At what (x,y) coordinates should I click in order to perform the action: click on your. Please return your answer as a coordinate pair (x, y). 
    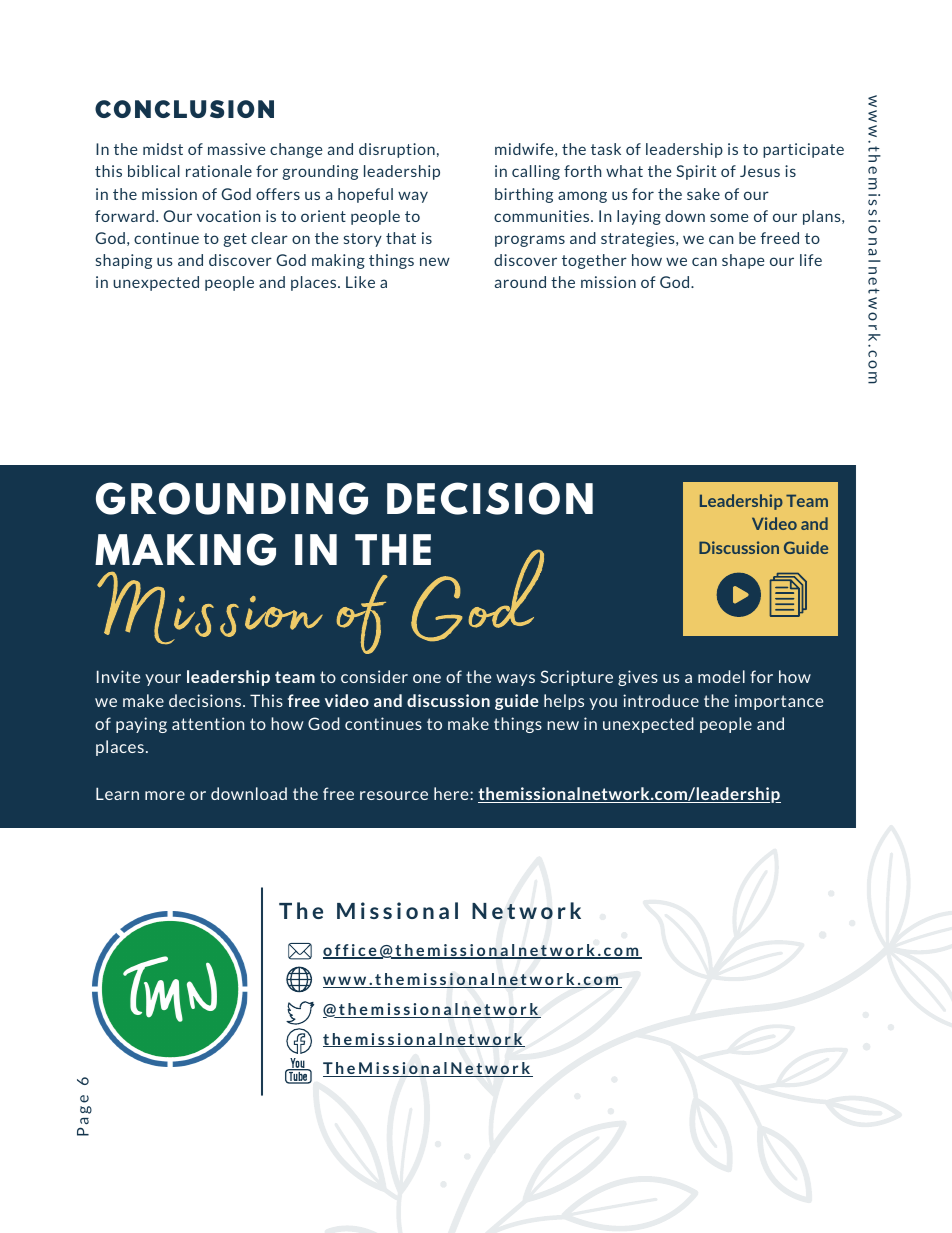
    Looking at the image, I should click on (163, 680).
